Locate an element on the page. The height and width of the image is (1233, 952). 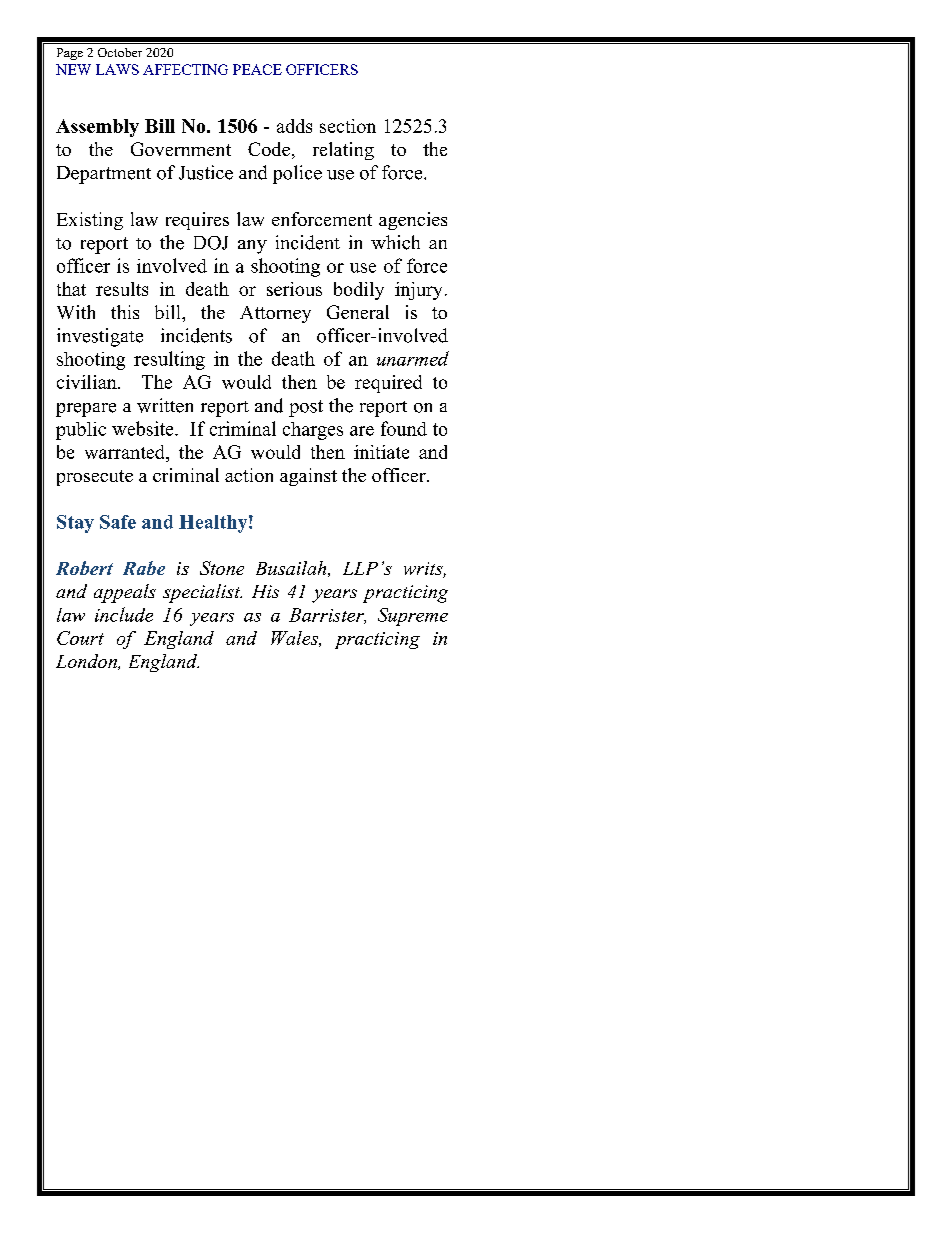
London is located at coordinates (87, 662).
